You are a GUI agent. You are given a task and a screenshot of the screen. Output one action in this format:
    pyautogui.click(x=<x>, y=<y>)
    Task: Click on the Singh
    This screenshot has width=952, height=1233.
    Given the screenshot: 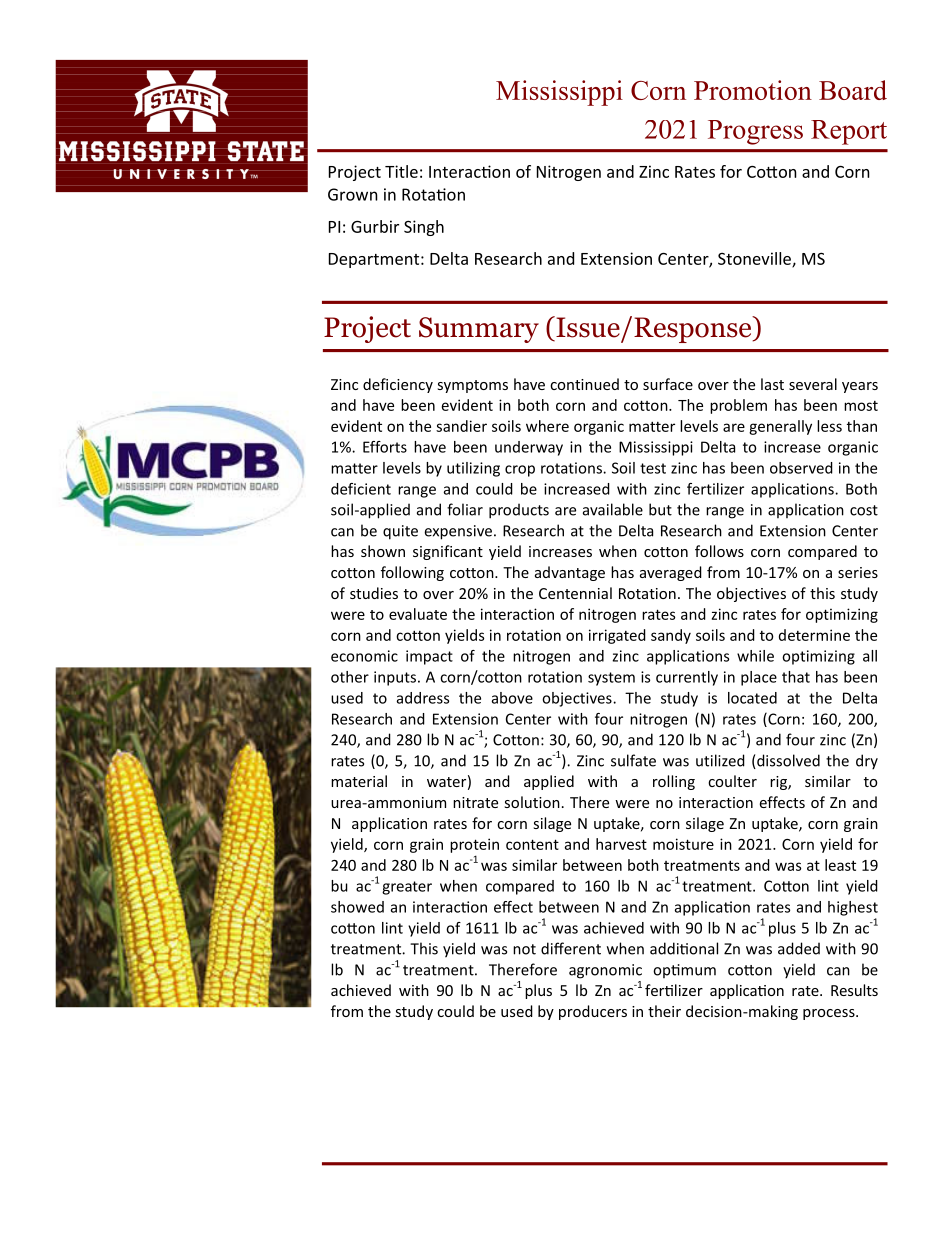 What is the action you would take?
    pyautogui.click(x=424, y=228)
